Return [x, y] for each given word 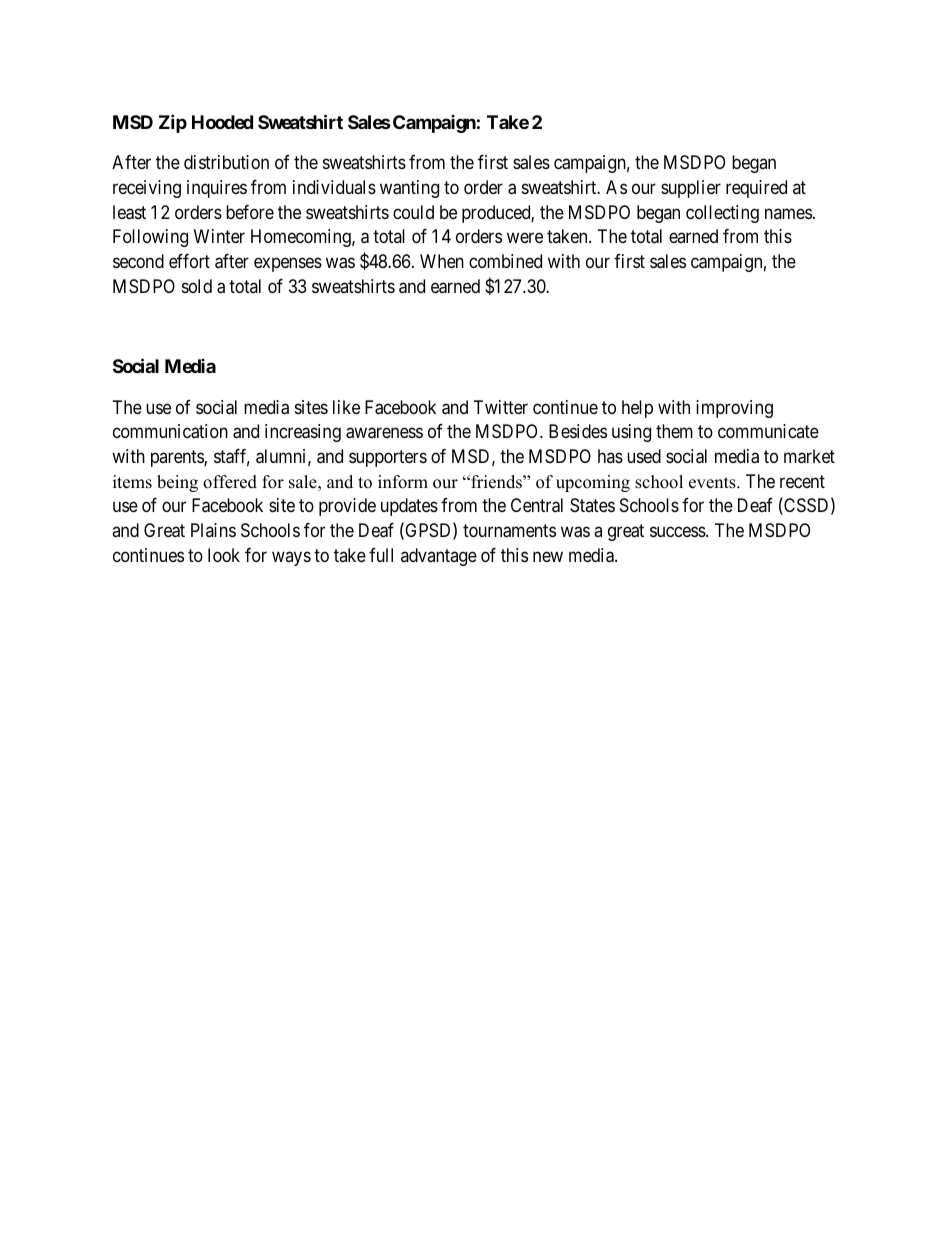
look [224, 555]
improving [734, 409]
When [442, 261]
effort [189, 261]
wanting [409, 189]
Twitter [501, 407]
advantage [439, 557]
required [756, 189]
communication [170, 431]
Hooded [222, 122]
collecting [722, 214]
